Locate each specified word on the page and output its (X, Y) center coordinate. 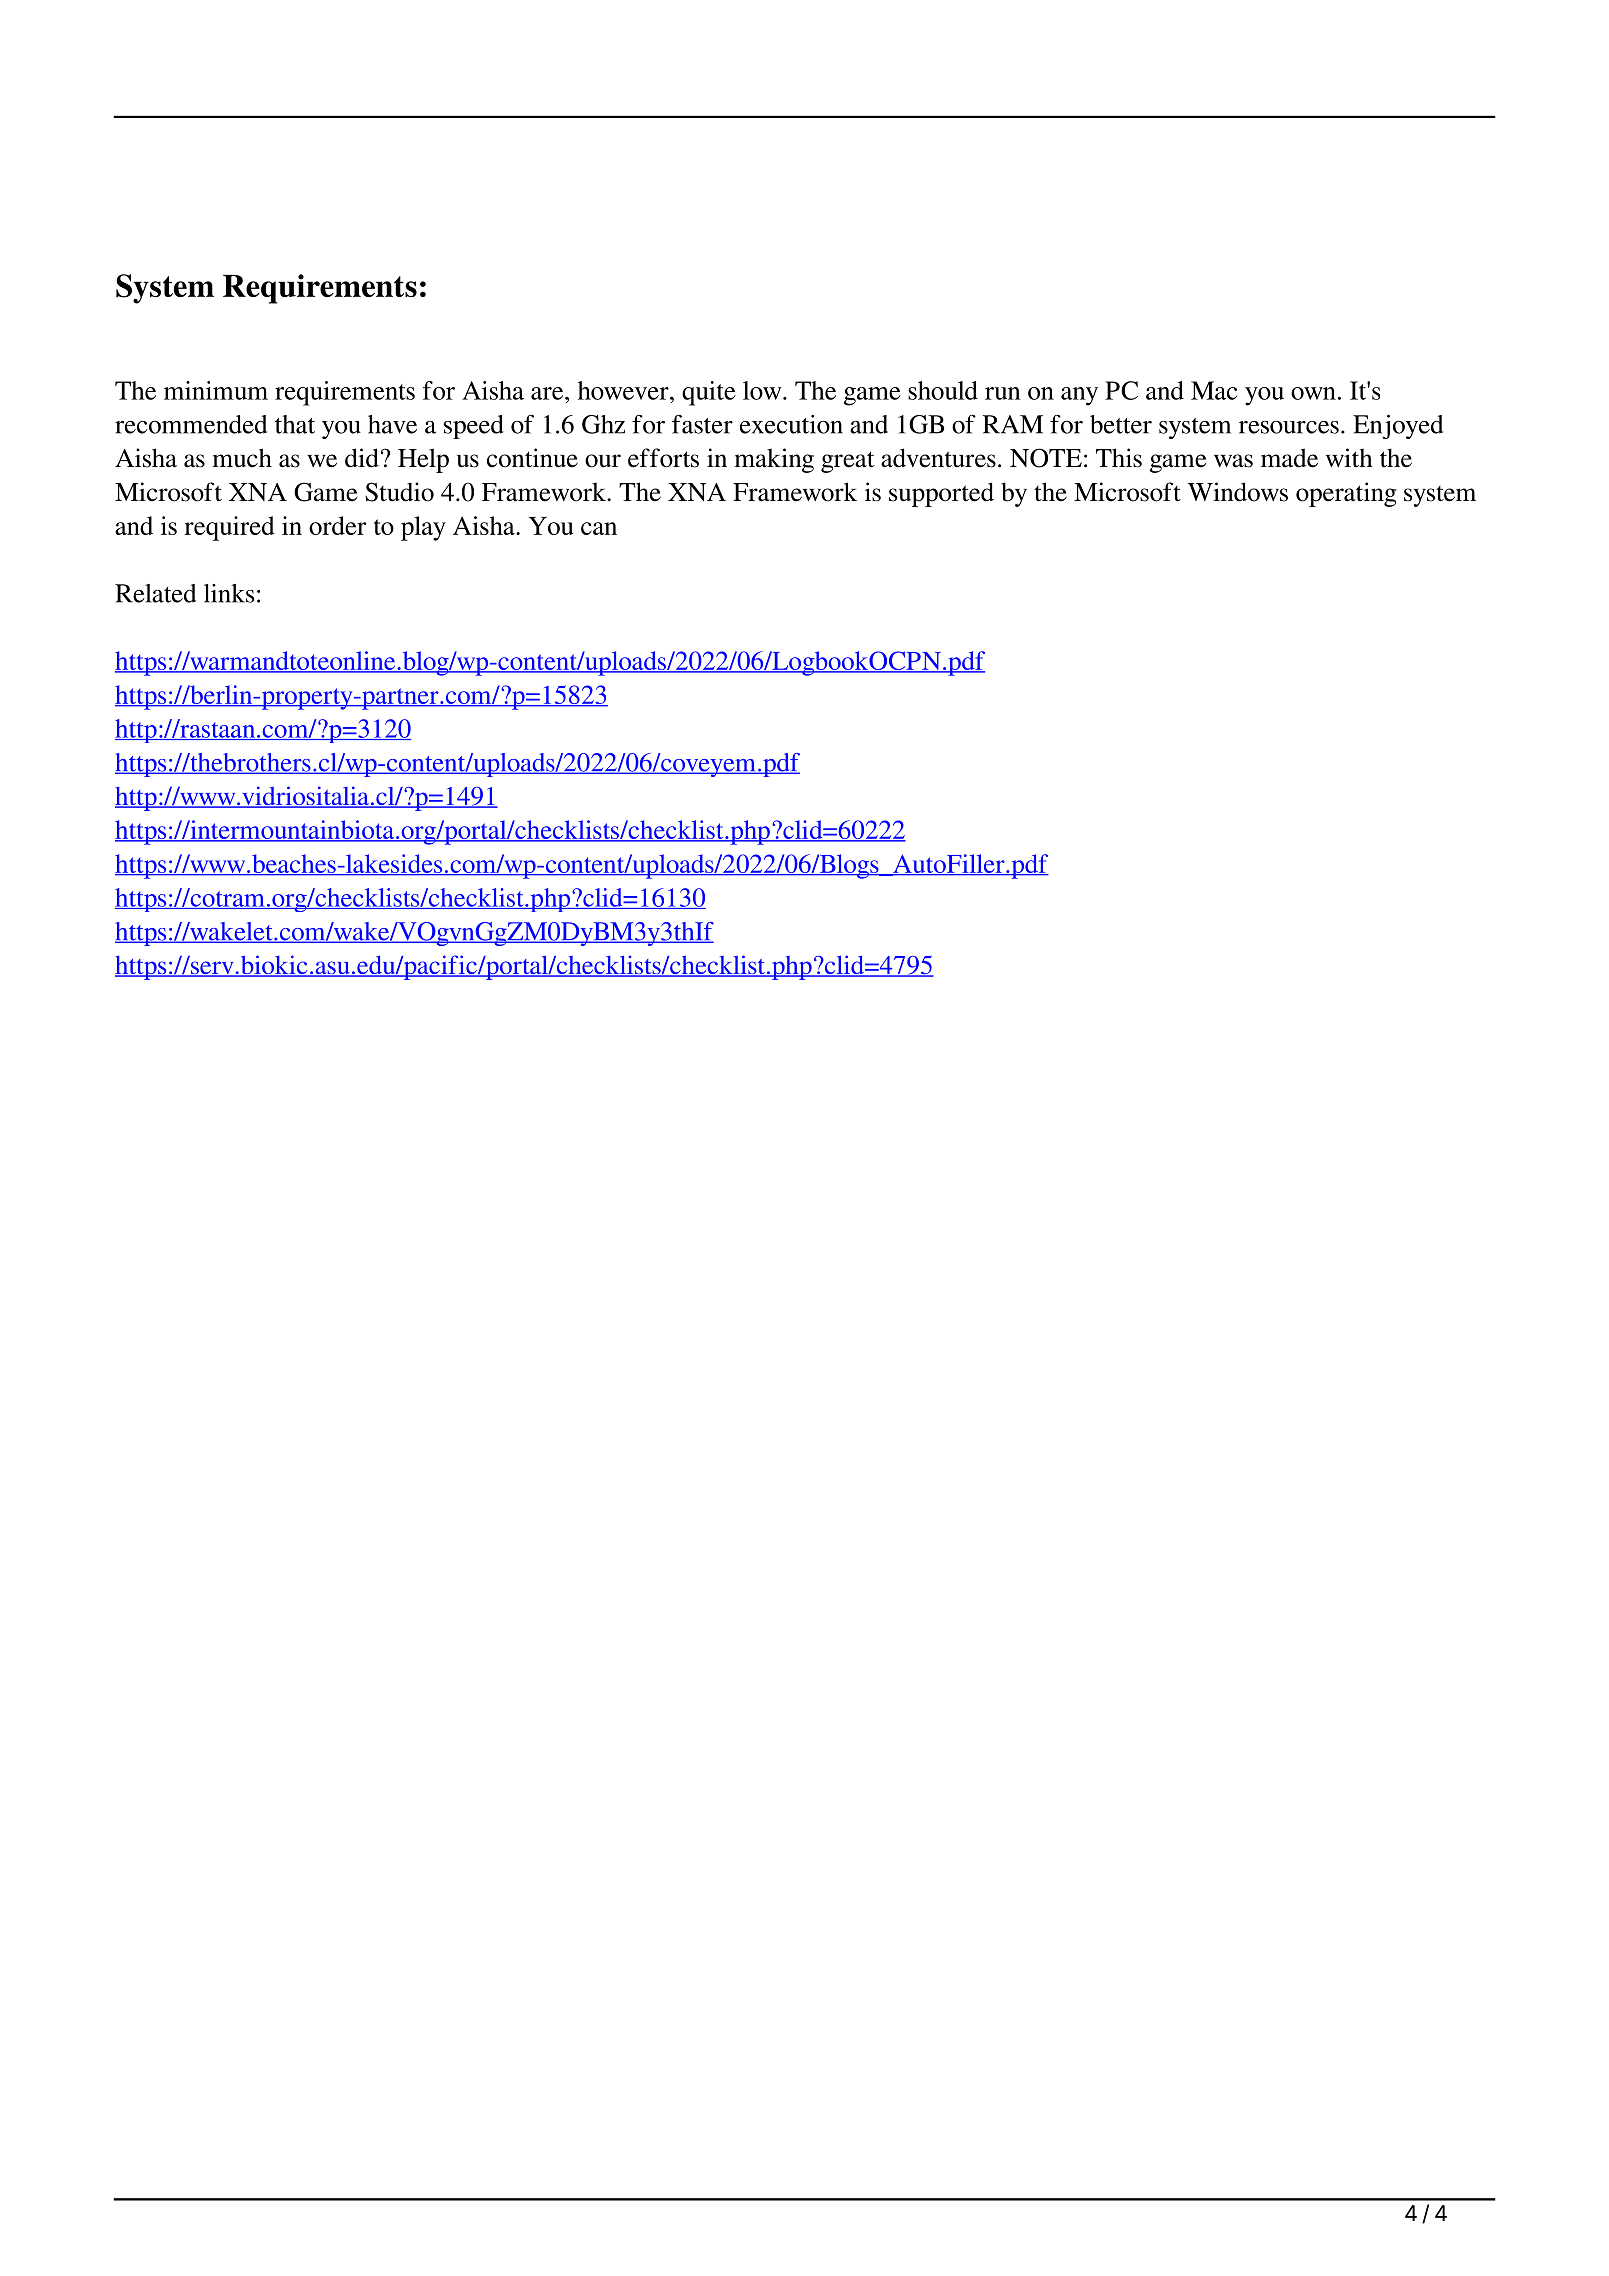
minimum (216, 390)
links (229, 593)
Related (155, 593)
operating (1346, 494)
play (423, 528)
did (362, 458)
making (774, 460)
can (599, 528)
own (1313, 393)
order (337, 525)
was (1233, 461)
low (763, 390)
